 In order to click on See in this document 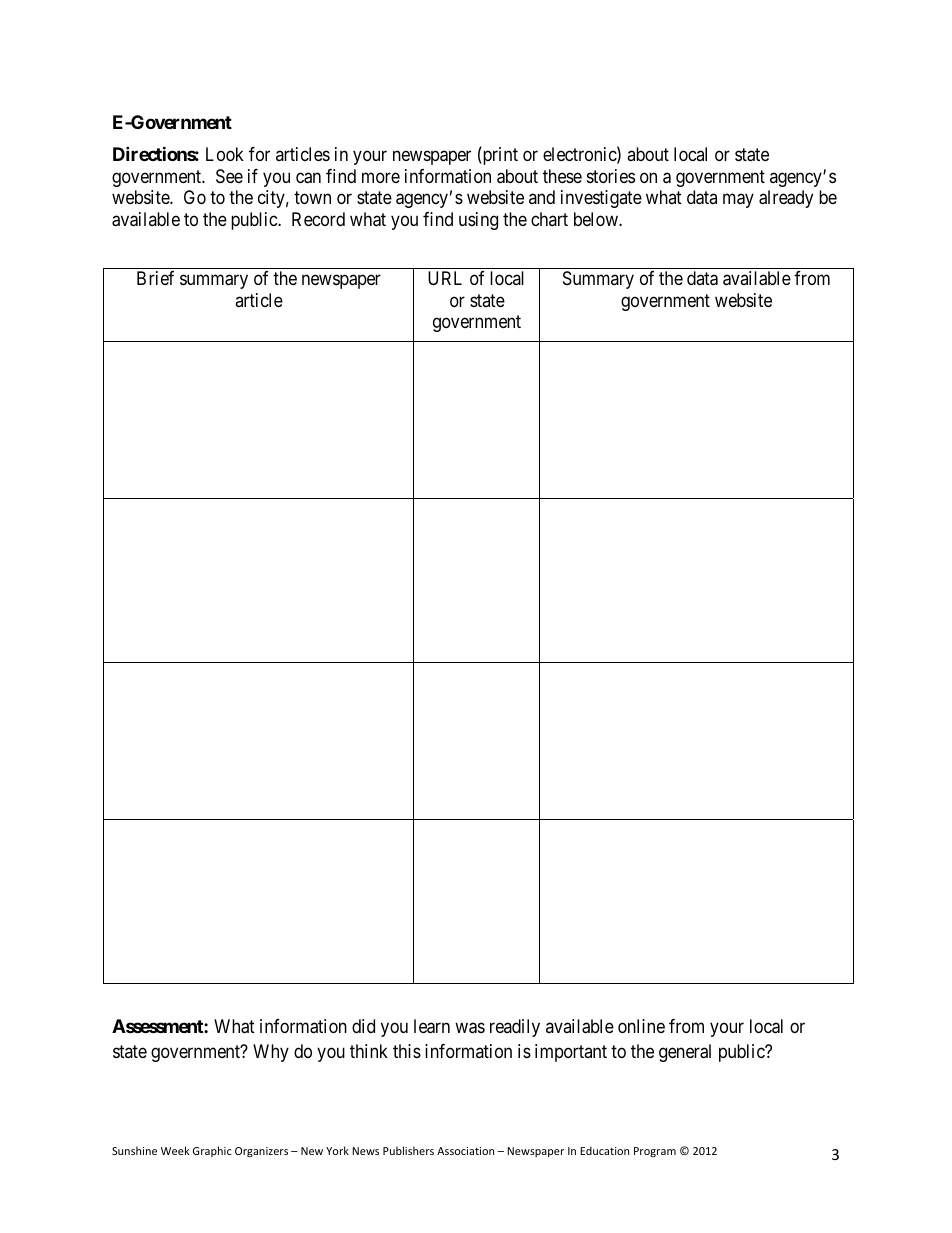, I will do `click(229, 176)`.
